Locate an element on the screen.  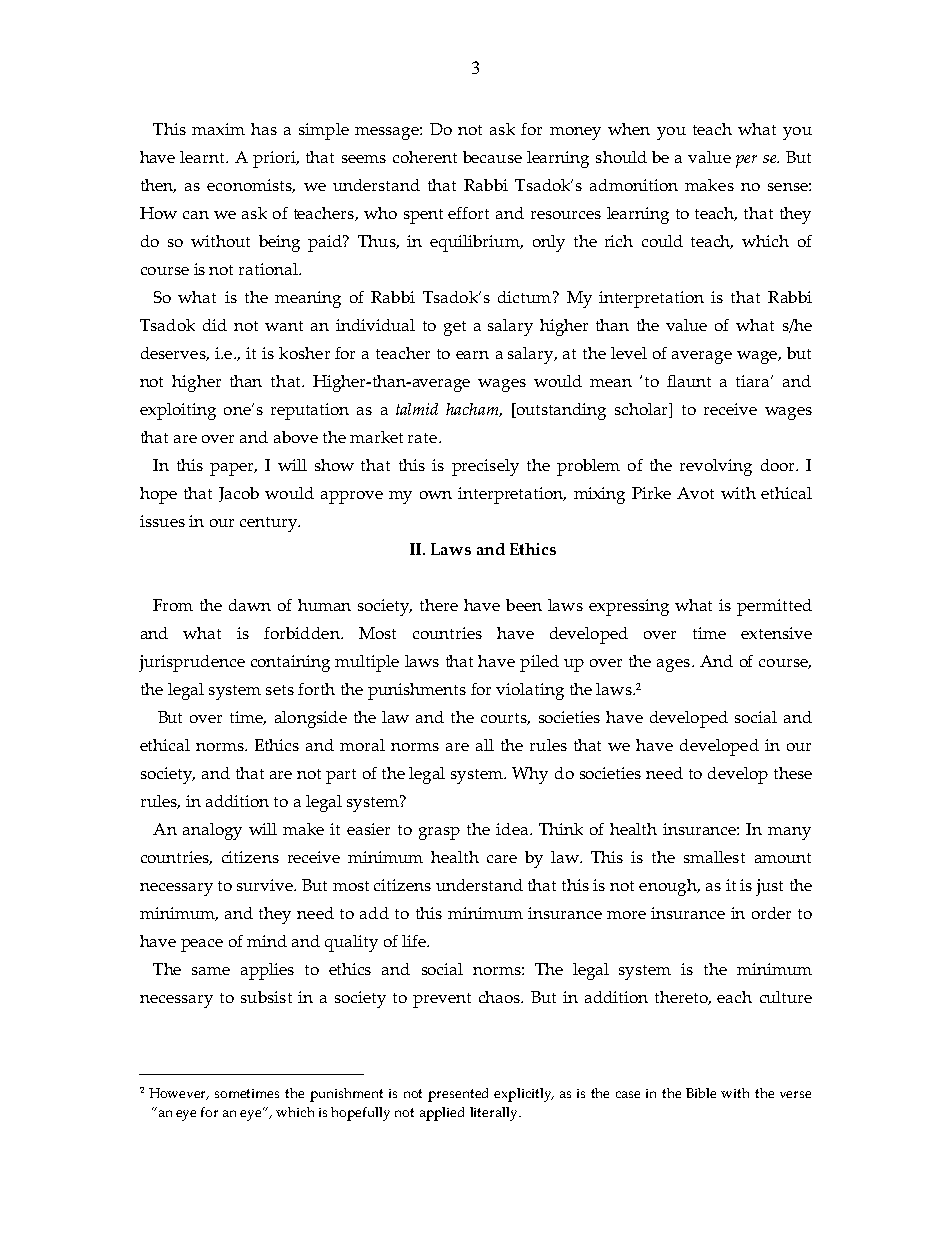
revolving is located at coordinates (716, 467).
